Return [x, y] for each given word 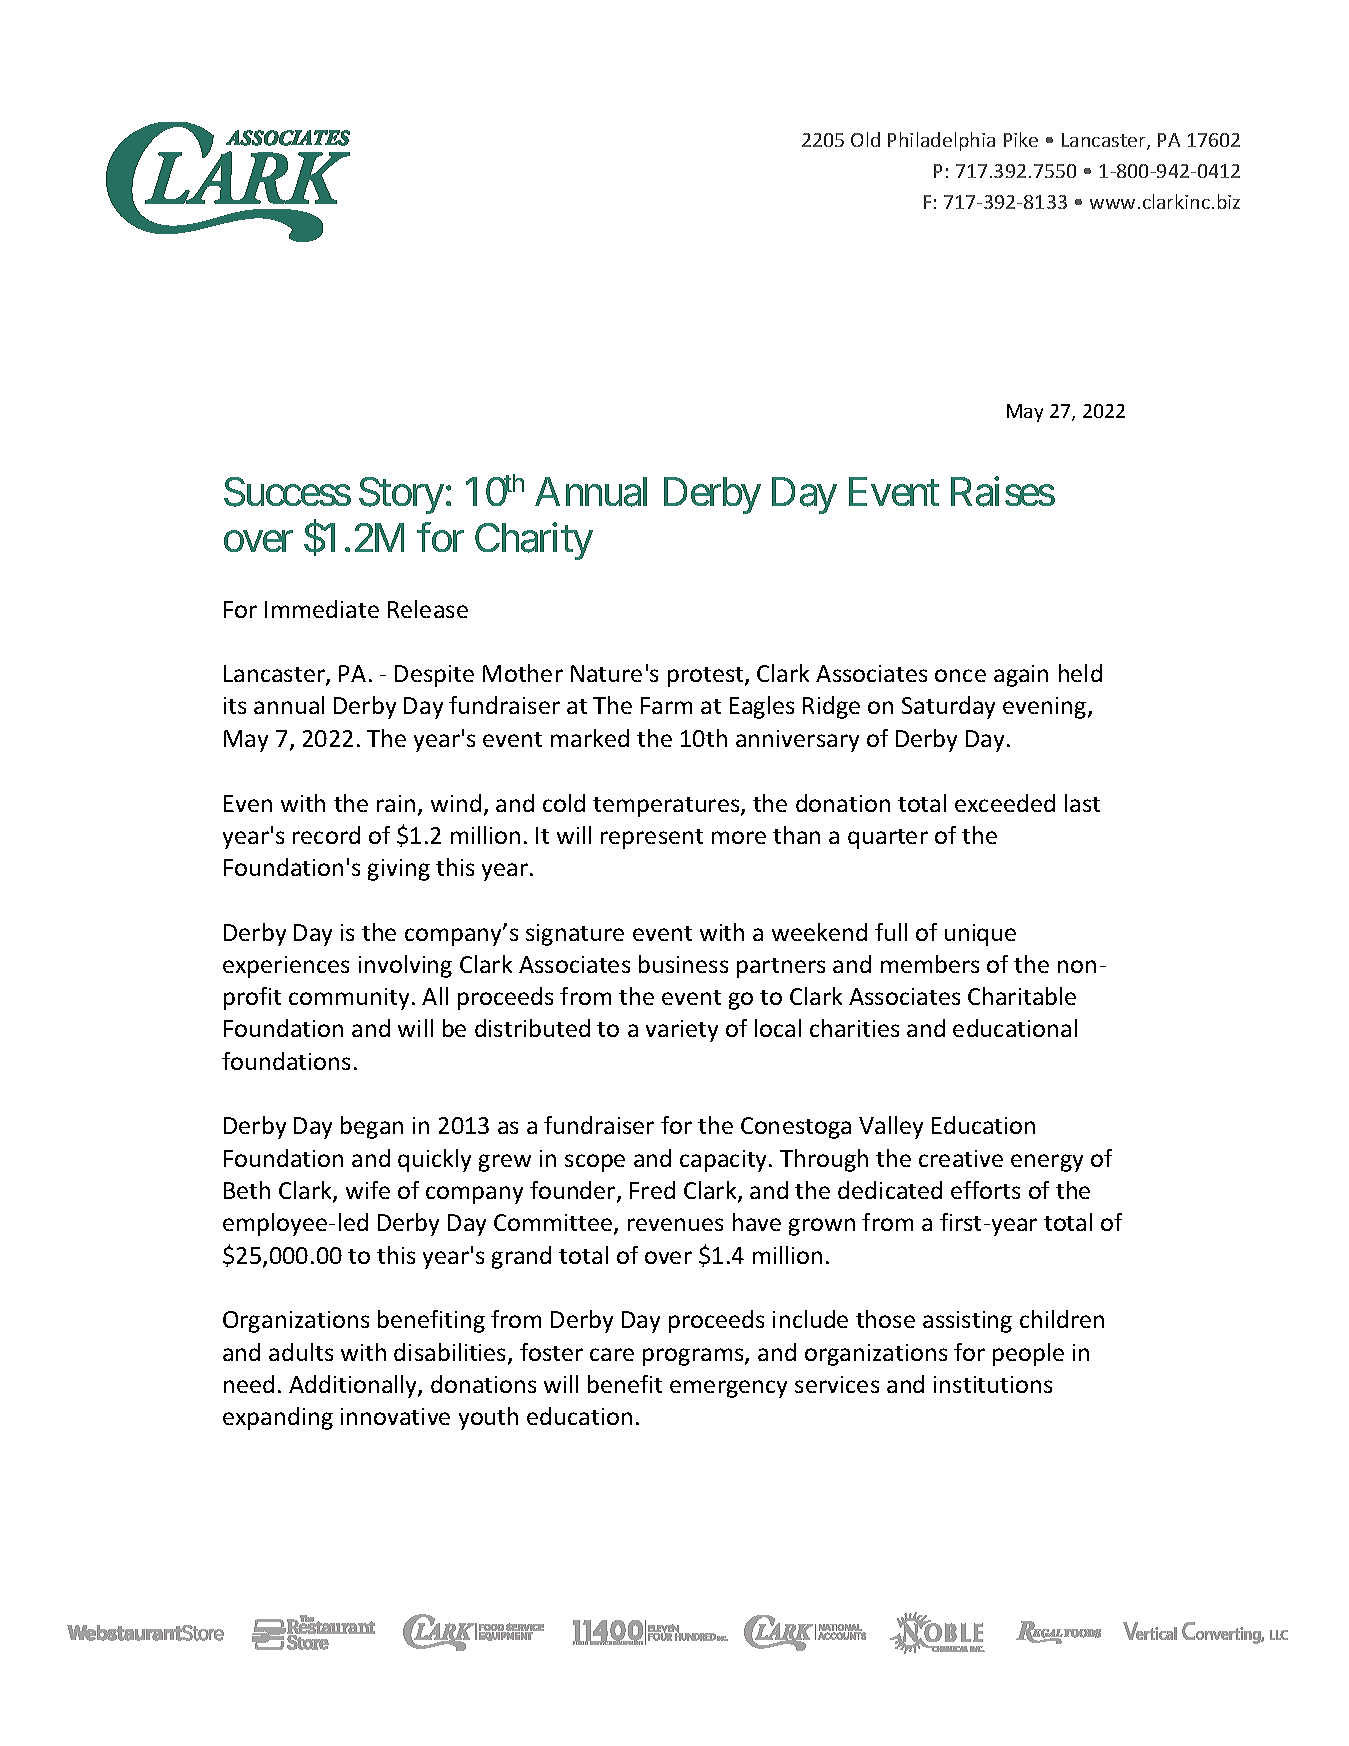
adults [301, 1352]
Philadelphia [941, 141]
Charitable [1022, 996]
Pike [1021, 139]
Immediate [322, 609]
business [683, 964]
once [960, 675]
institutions [993, 1384]
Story [401, 495]
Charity [534, 541]
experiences [286, 967]
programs [694, 1357]
